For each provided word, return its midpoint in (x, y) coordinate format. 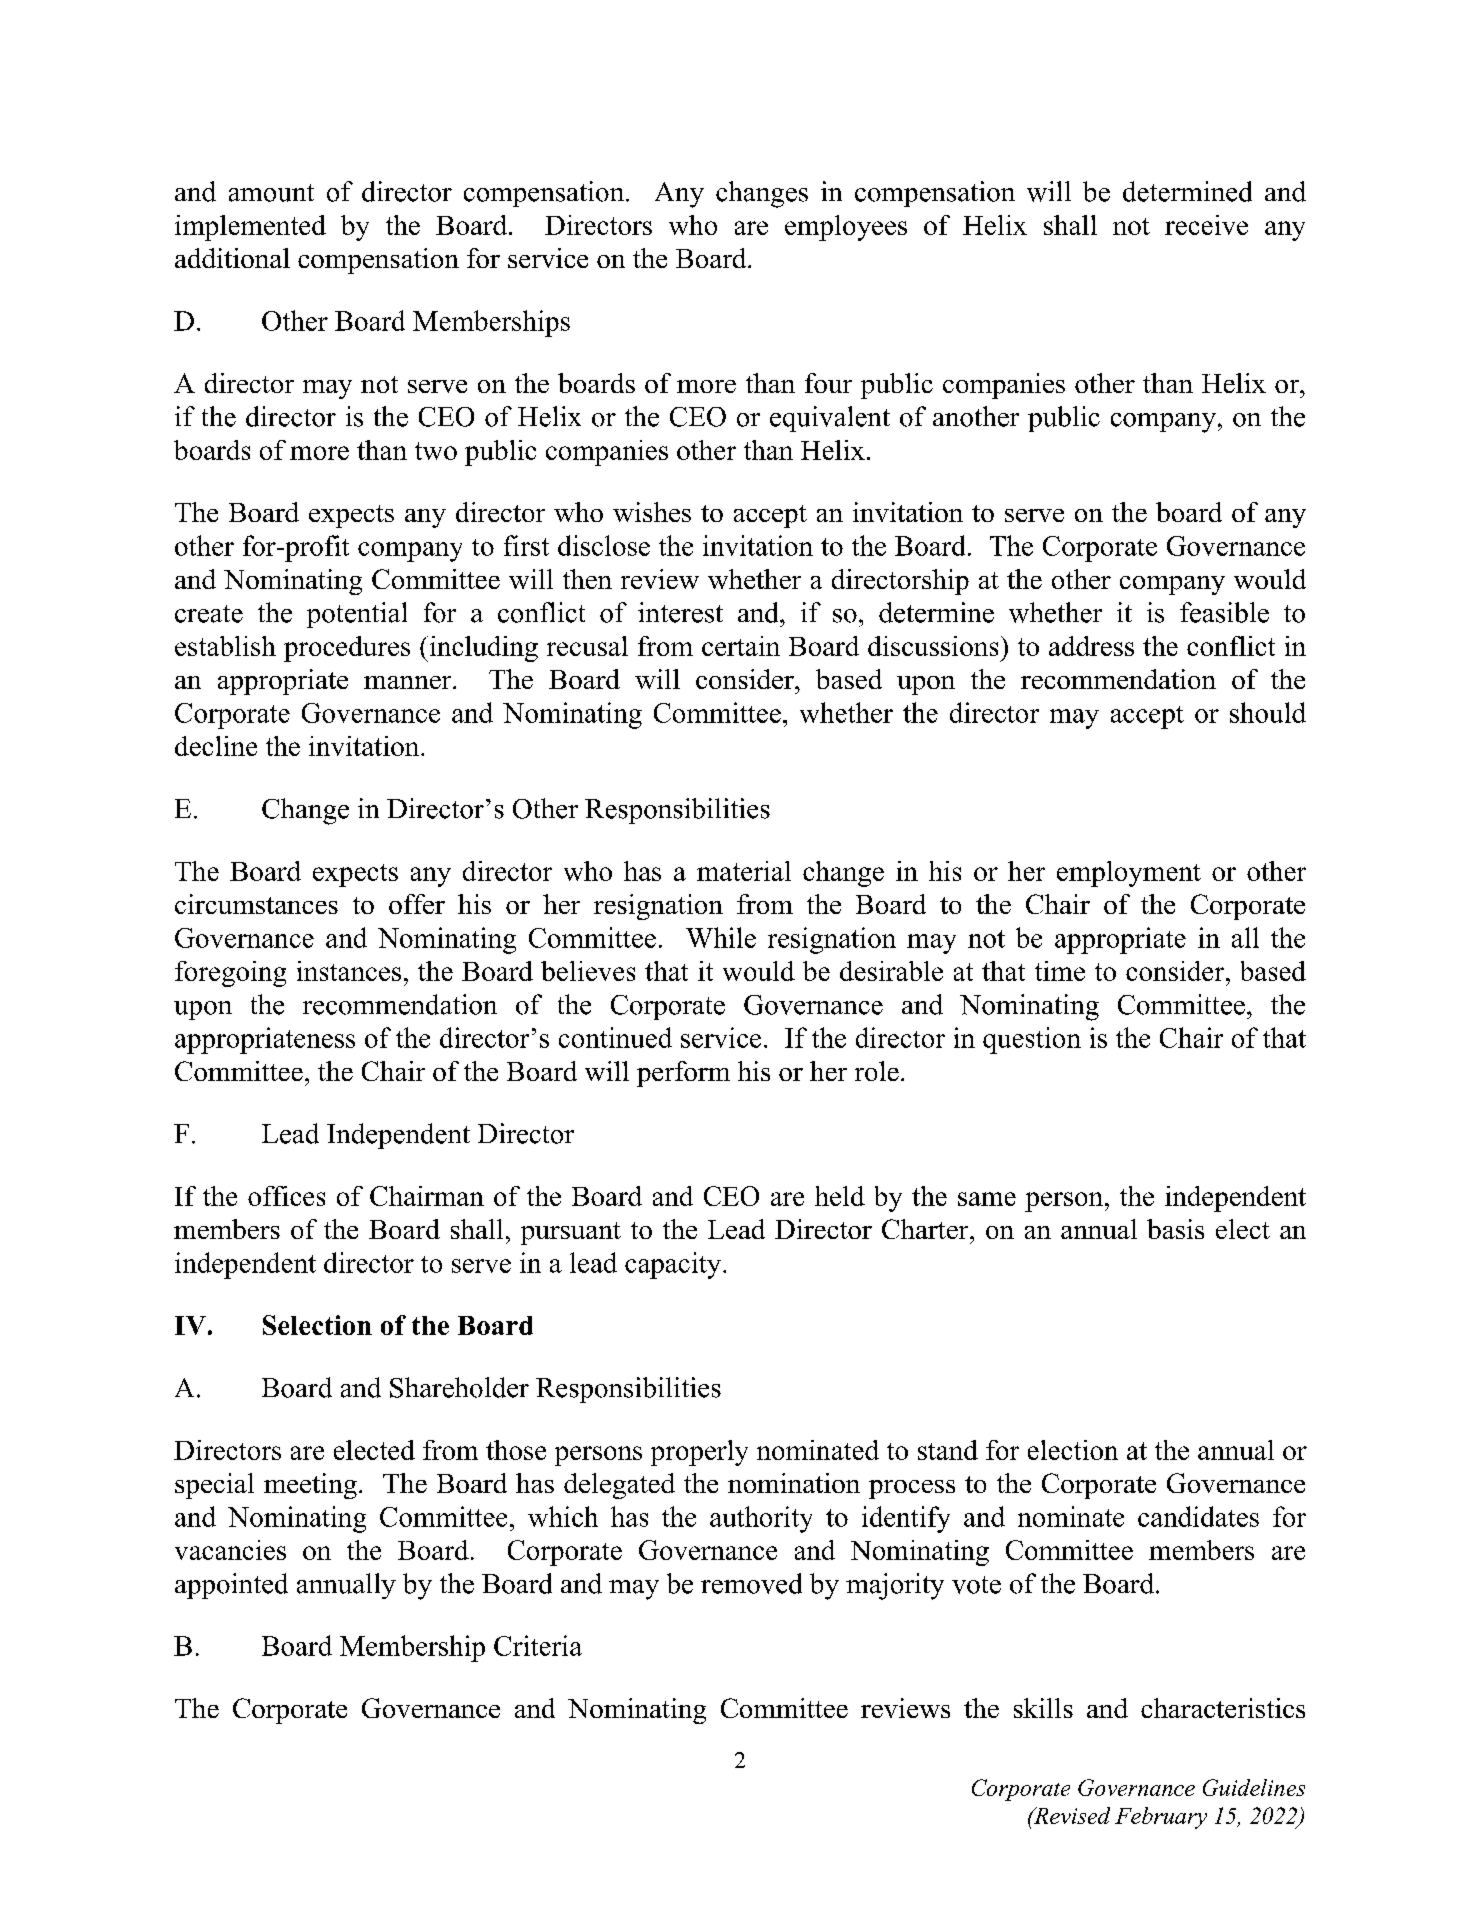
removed (751, 1583)
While (721, 937)
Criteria (538, 1645)
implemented (250, 228)
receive (1206, 225)
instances (349, 971)
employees (846, 228)
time (1060, 971)
